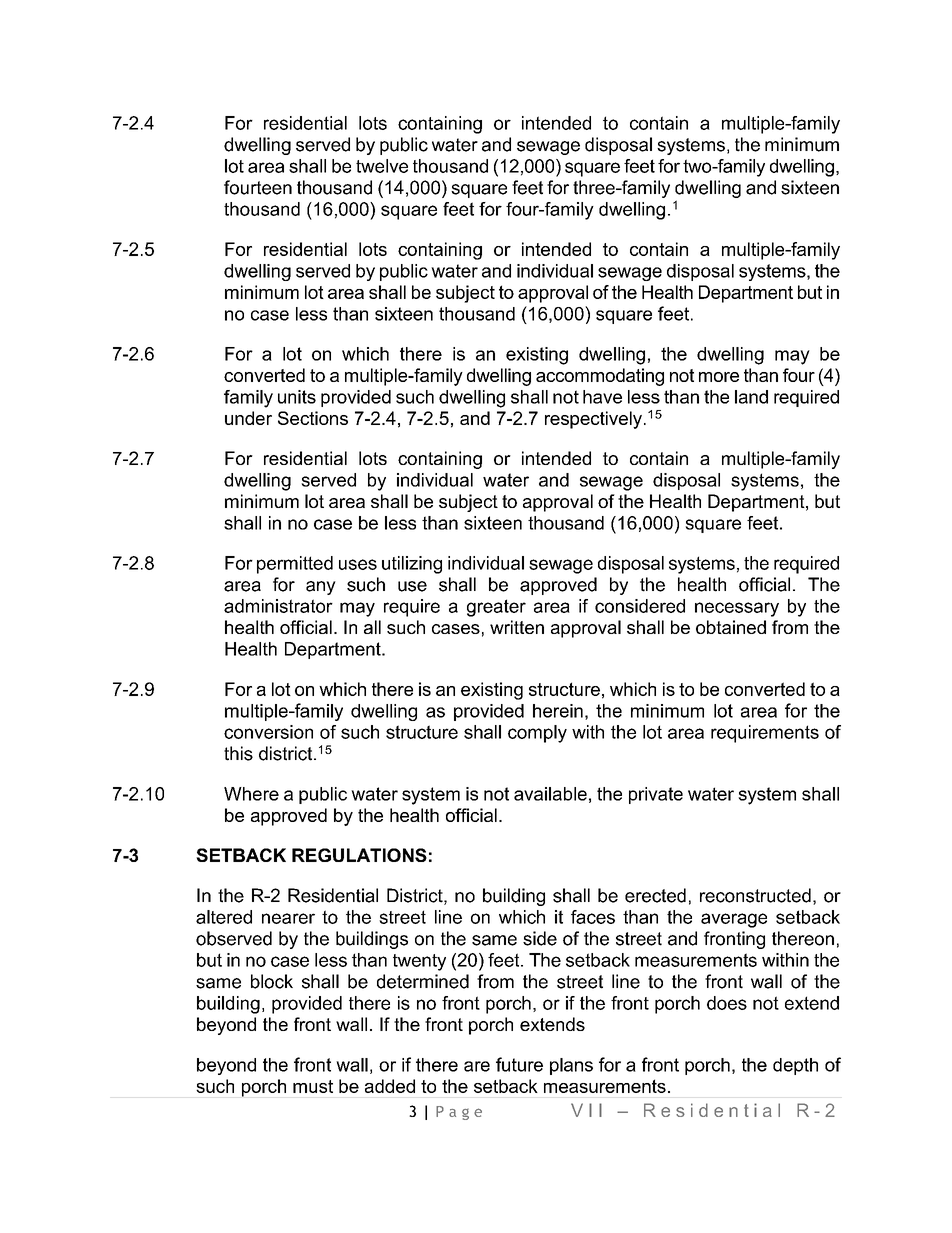 Image resolution: width=952 pixels, height=1233 pixels. I want to click on more, so click(719, 377).
